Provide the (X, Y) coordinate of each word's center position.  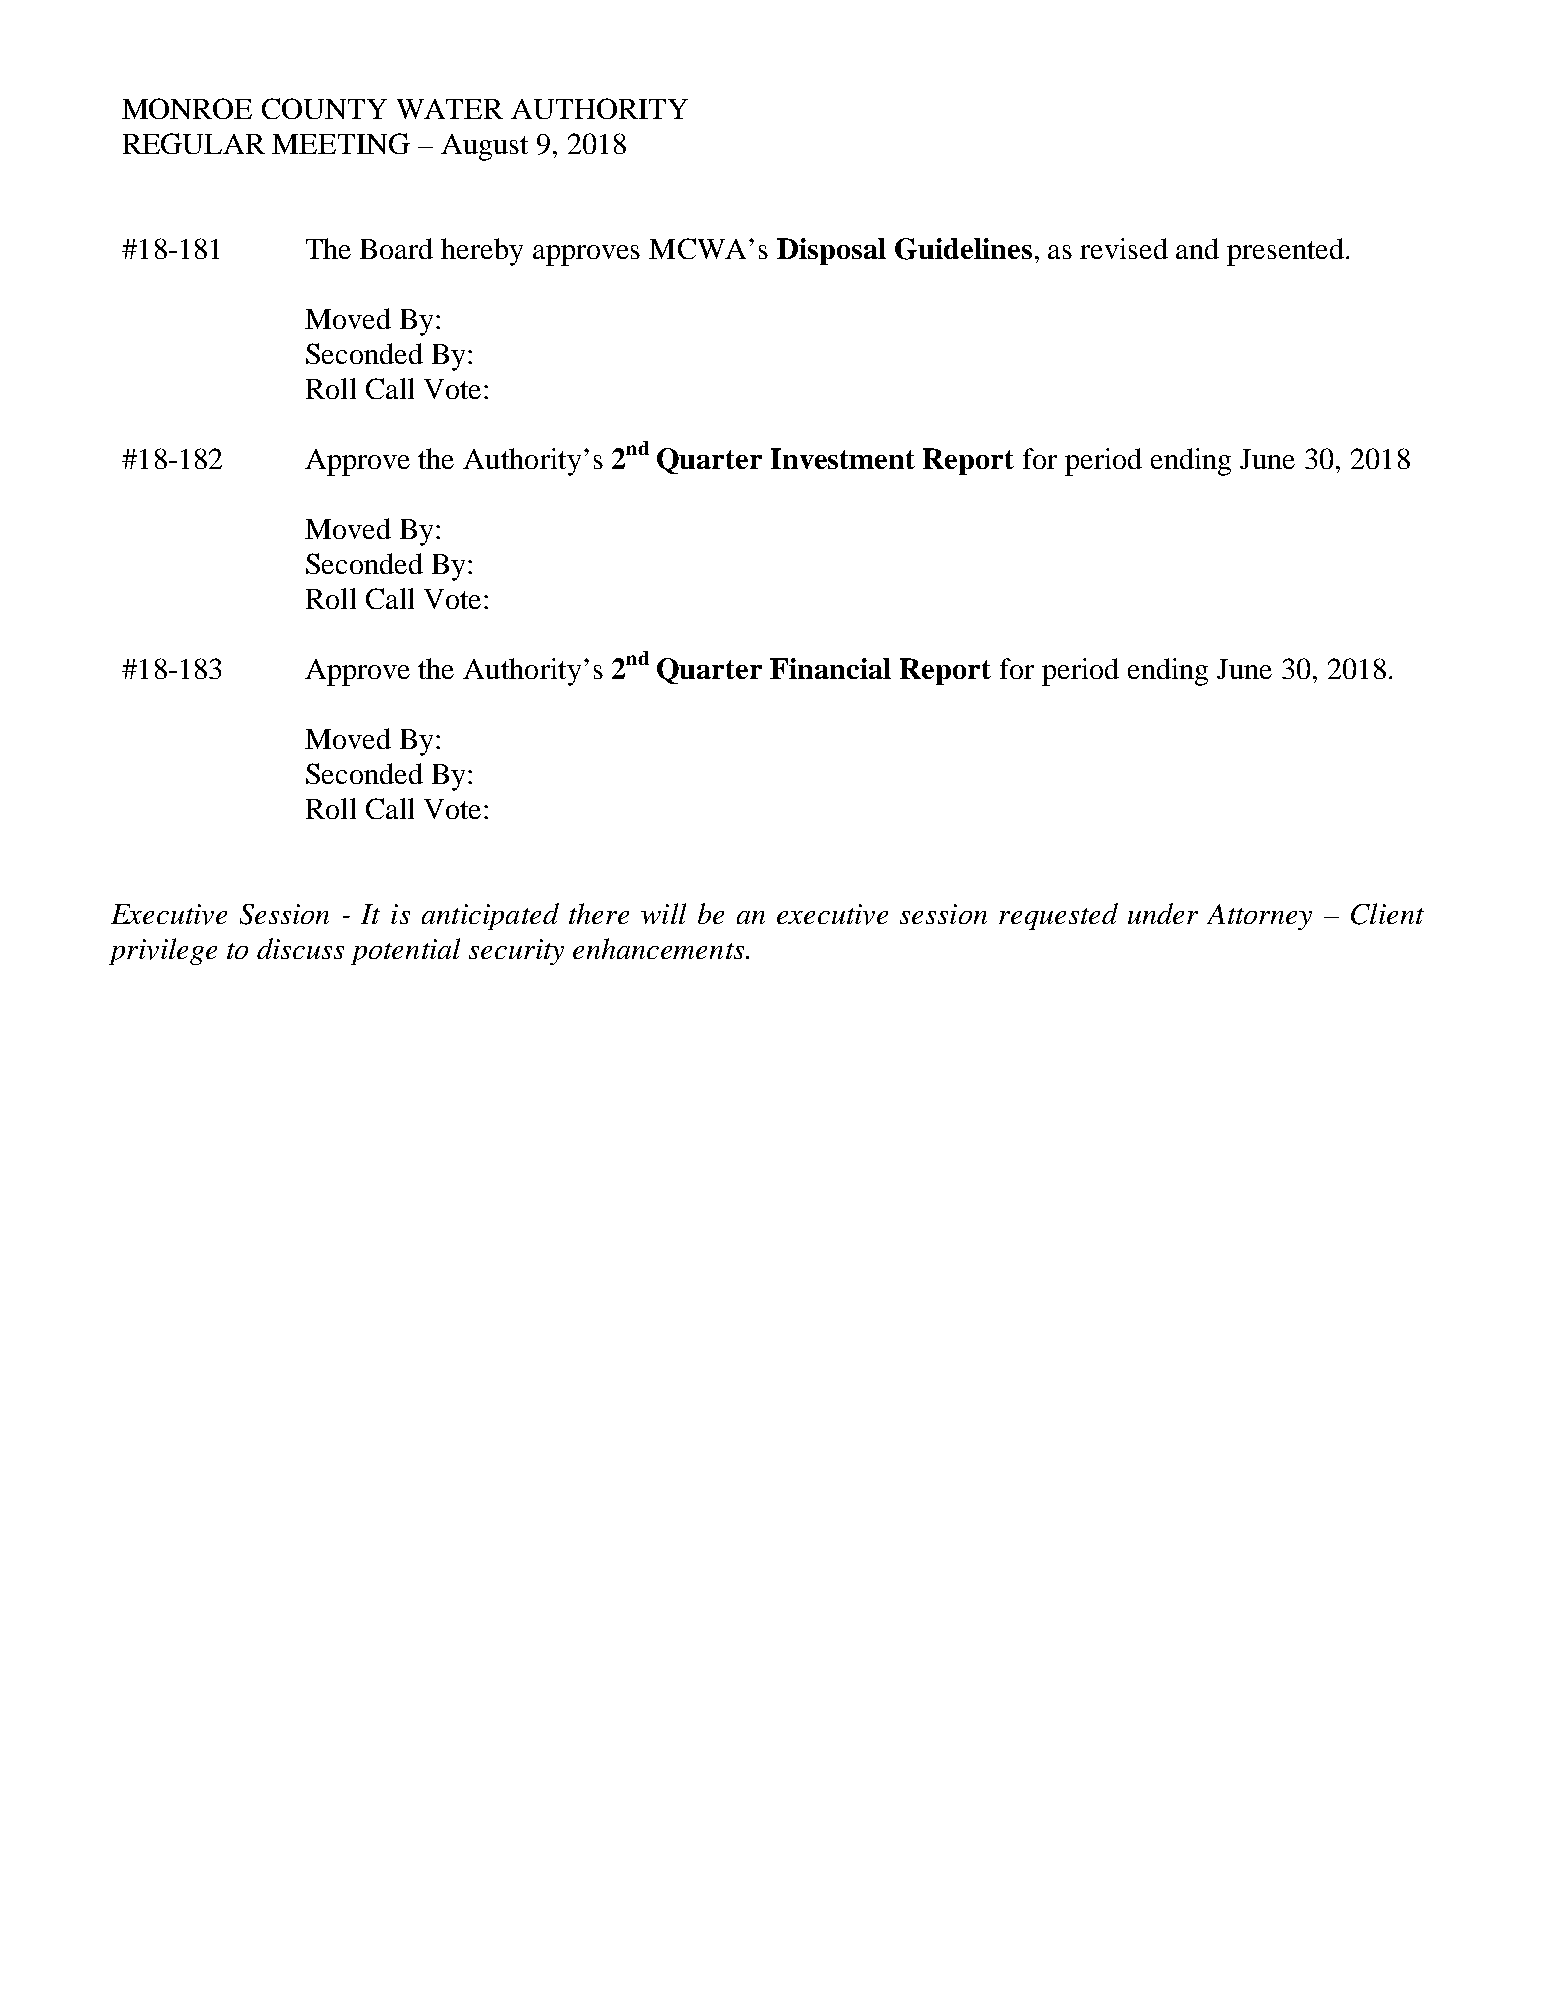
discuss (300, 948)
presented (1287, 252)
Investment (843, 458)
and (1197, 248)
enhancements (660, 948)
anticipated (490, 916)
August (484, 147)
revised (1124, 248)
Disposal (831, 251)
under (1163, 913)
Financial (830, 668)
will (663, 913)
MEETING (341, 143)
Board (396, 248)
